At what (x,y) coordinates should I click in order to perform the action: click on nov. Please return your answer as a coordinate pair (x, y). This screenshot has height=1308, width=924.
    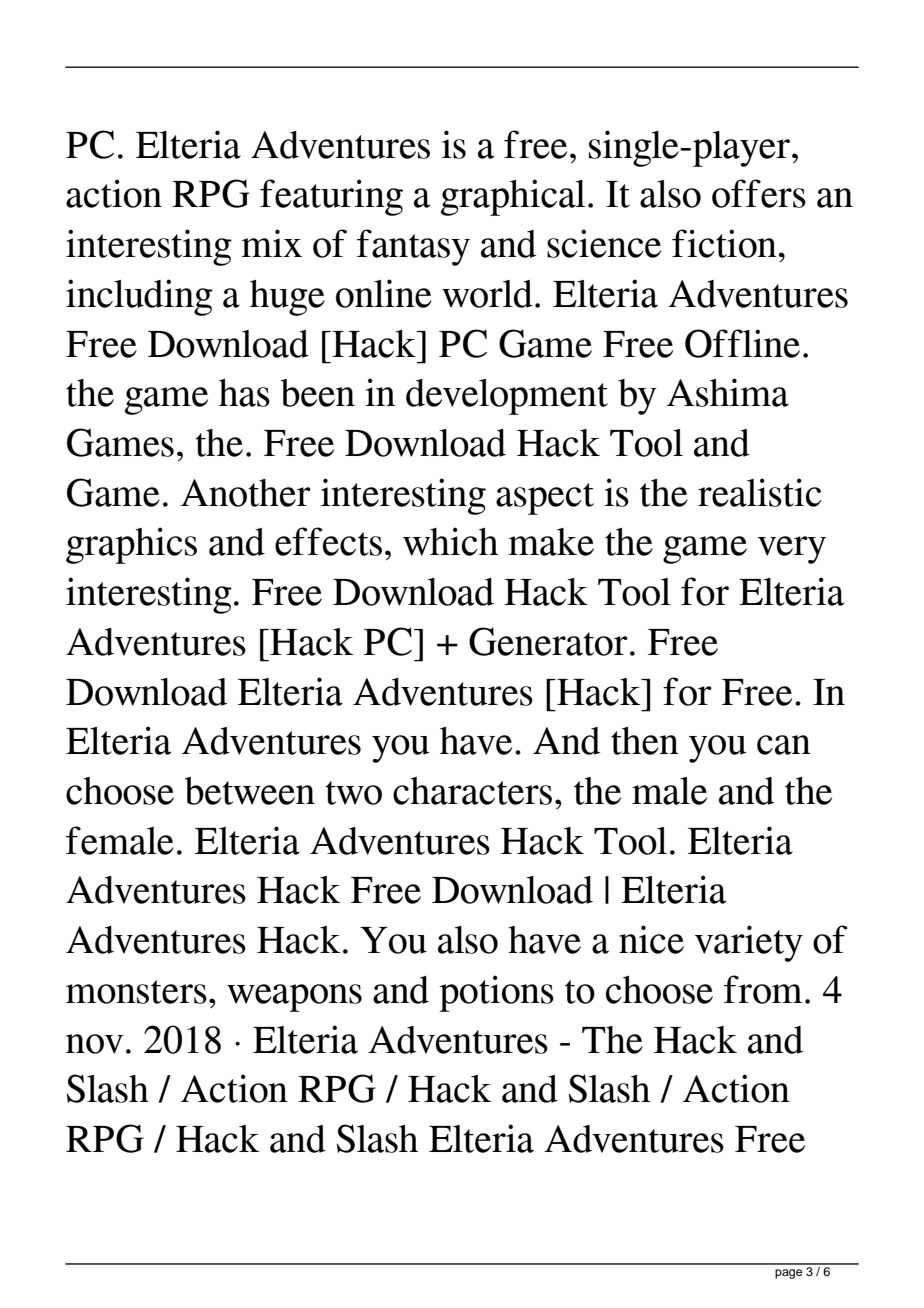
    Looking at the image, I should click on (94, 1044).
